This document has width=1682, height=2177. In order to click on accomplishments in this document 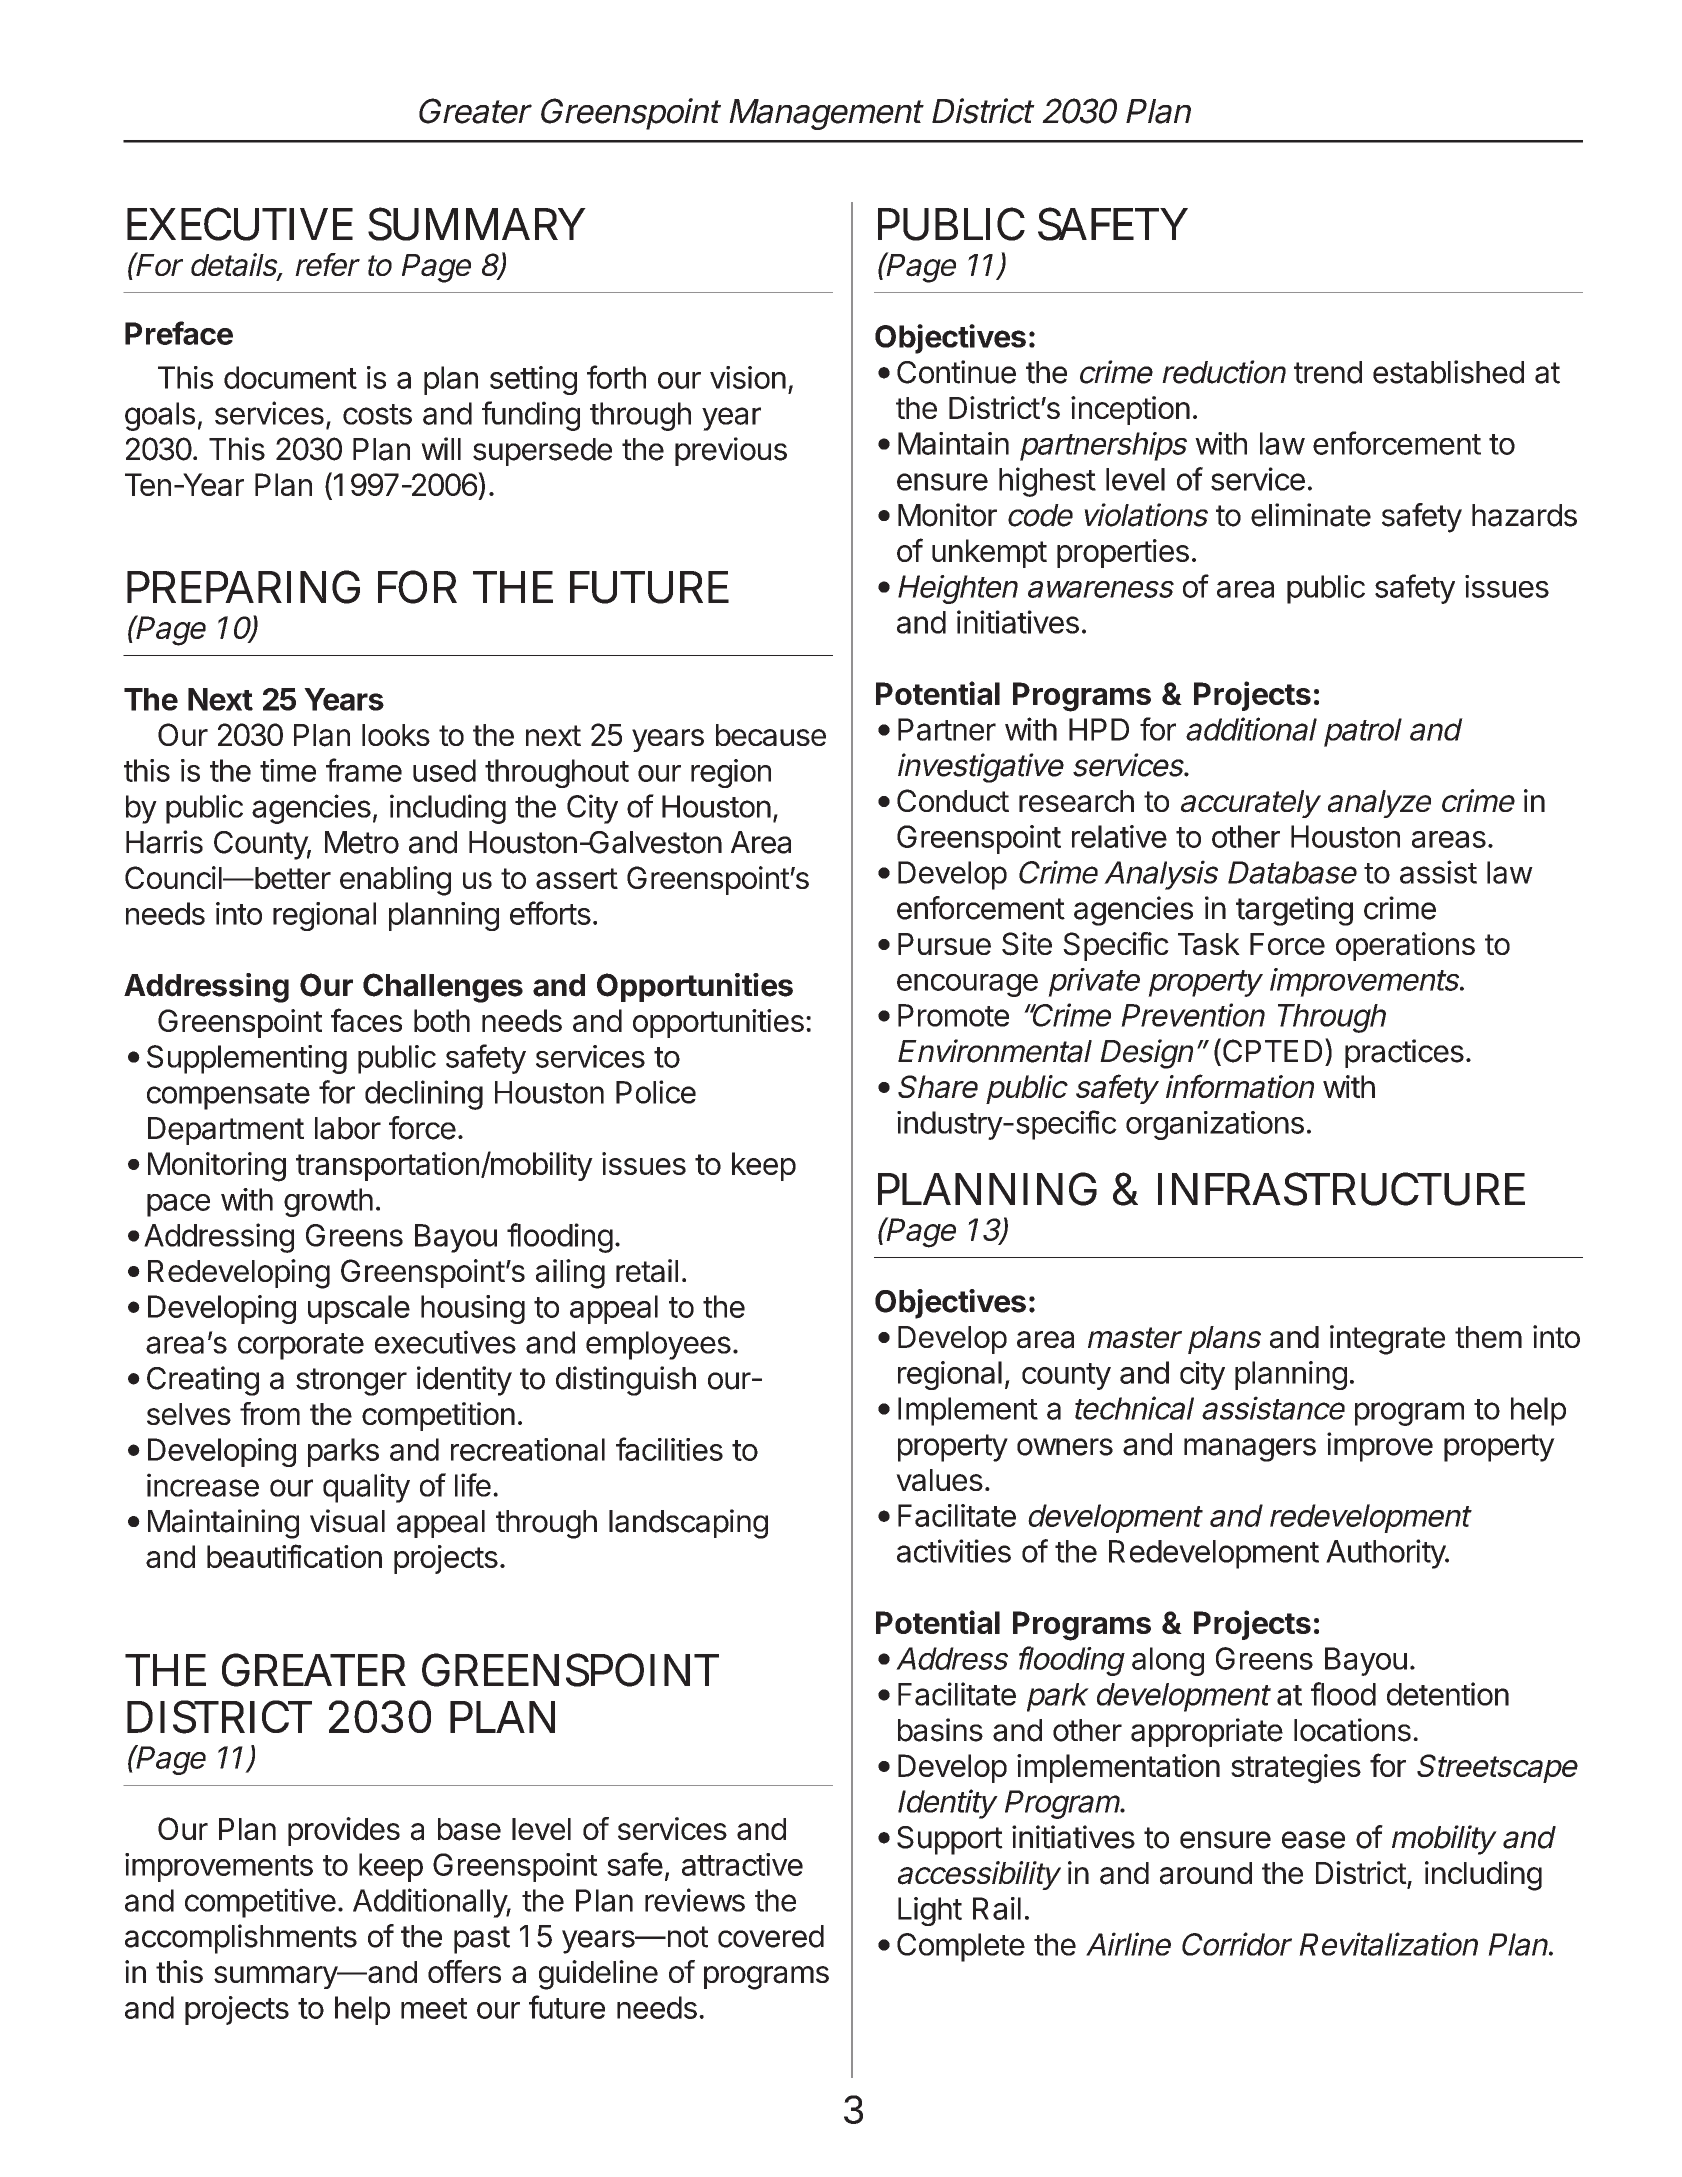, I will do `click(241, 1939)`.
